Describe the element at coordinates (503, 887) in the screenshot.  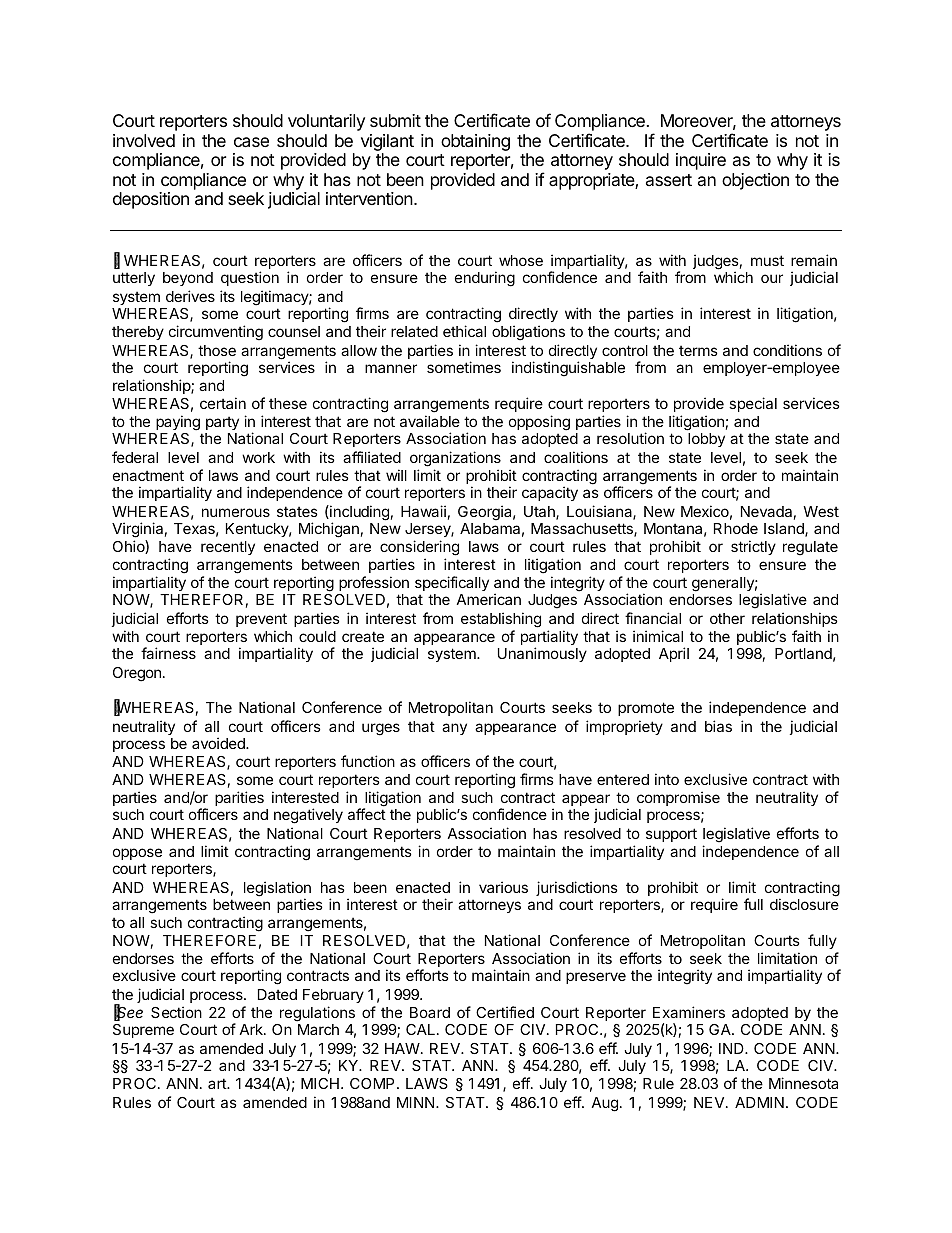
I see `various` at that location.
